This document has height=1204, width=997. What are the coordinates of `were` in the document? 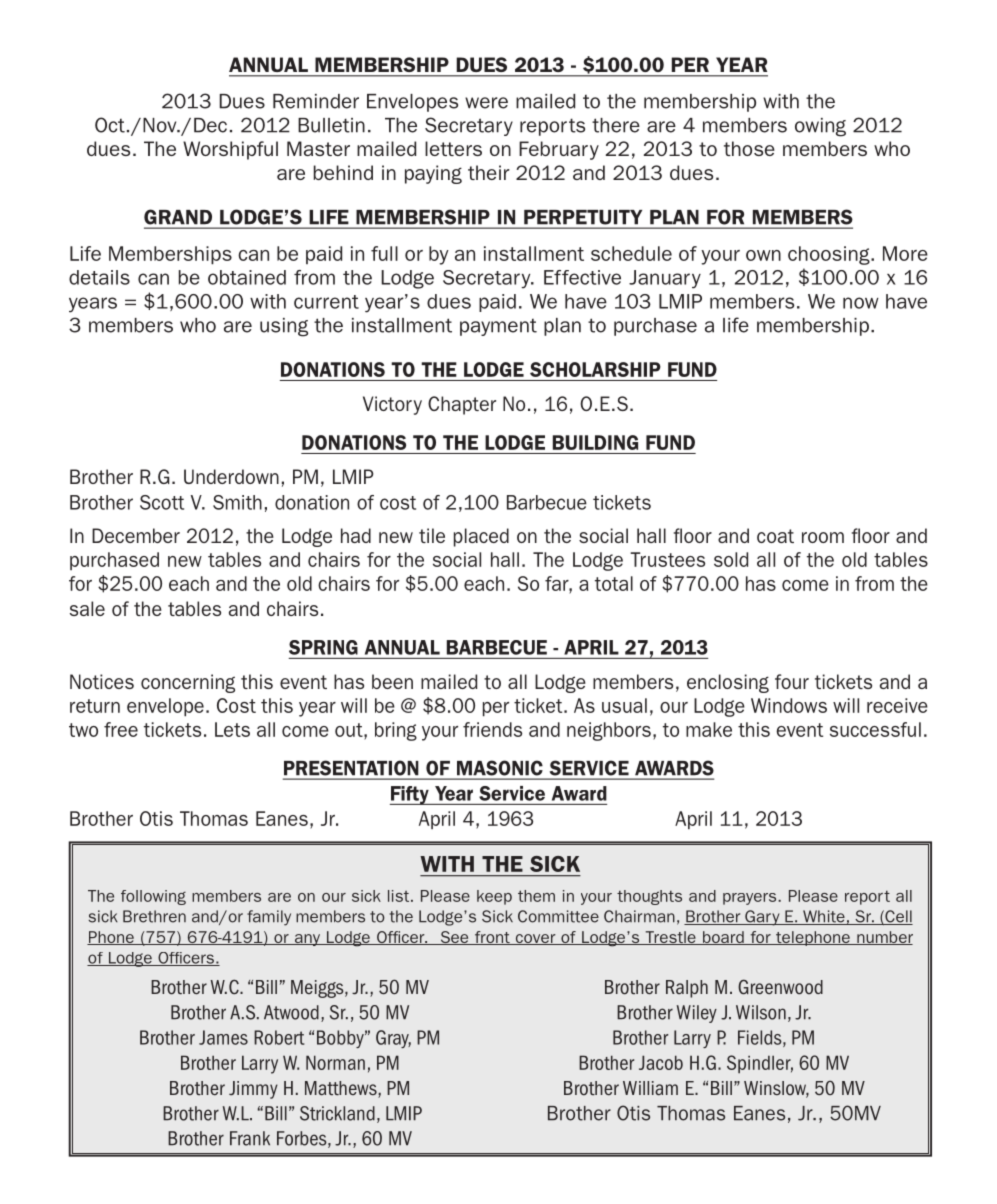 It's located at (486, 103).
